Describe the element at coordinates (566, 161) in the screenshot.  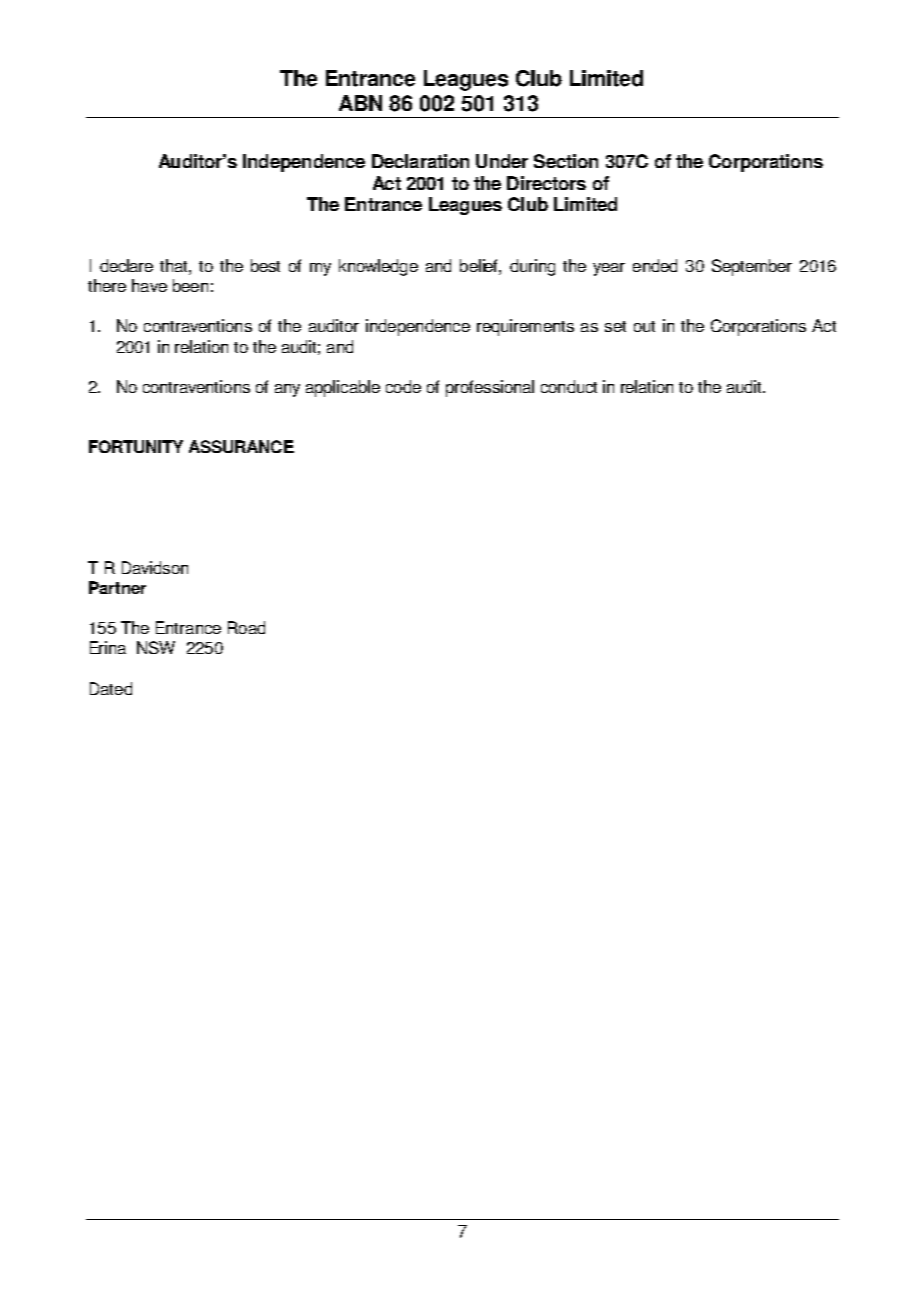
I see `Section` at that location.
